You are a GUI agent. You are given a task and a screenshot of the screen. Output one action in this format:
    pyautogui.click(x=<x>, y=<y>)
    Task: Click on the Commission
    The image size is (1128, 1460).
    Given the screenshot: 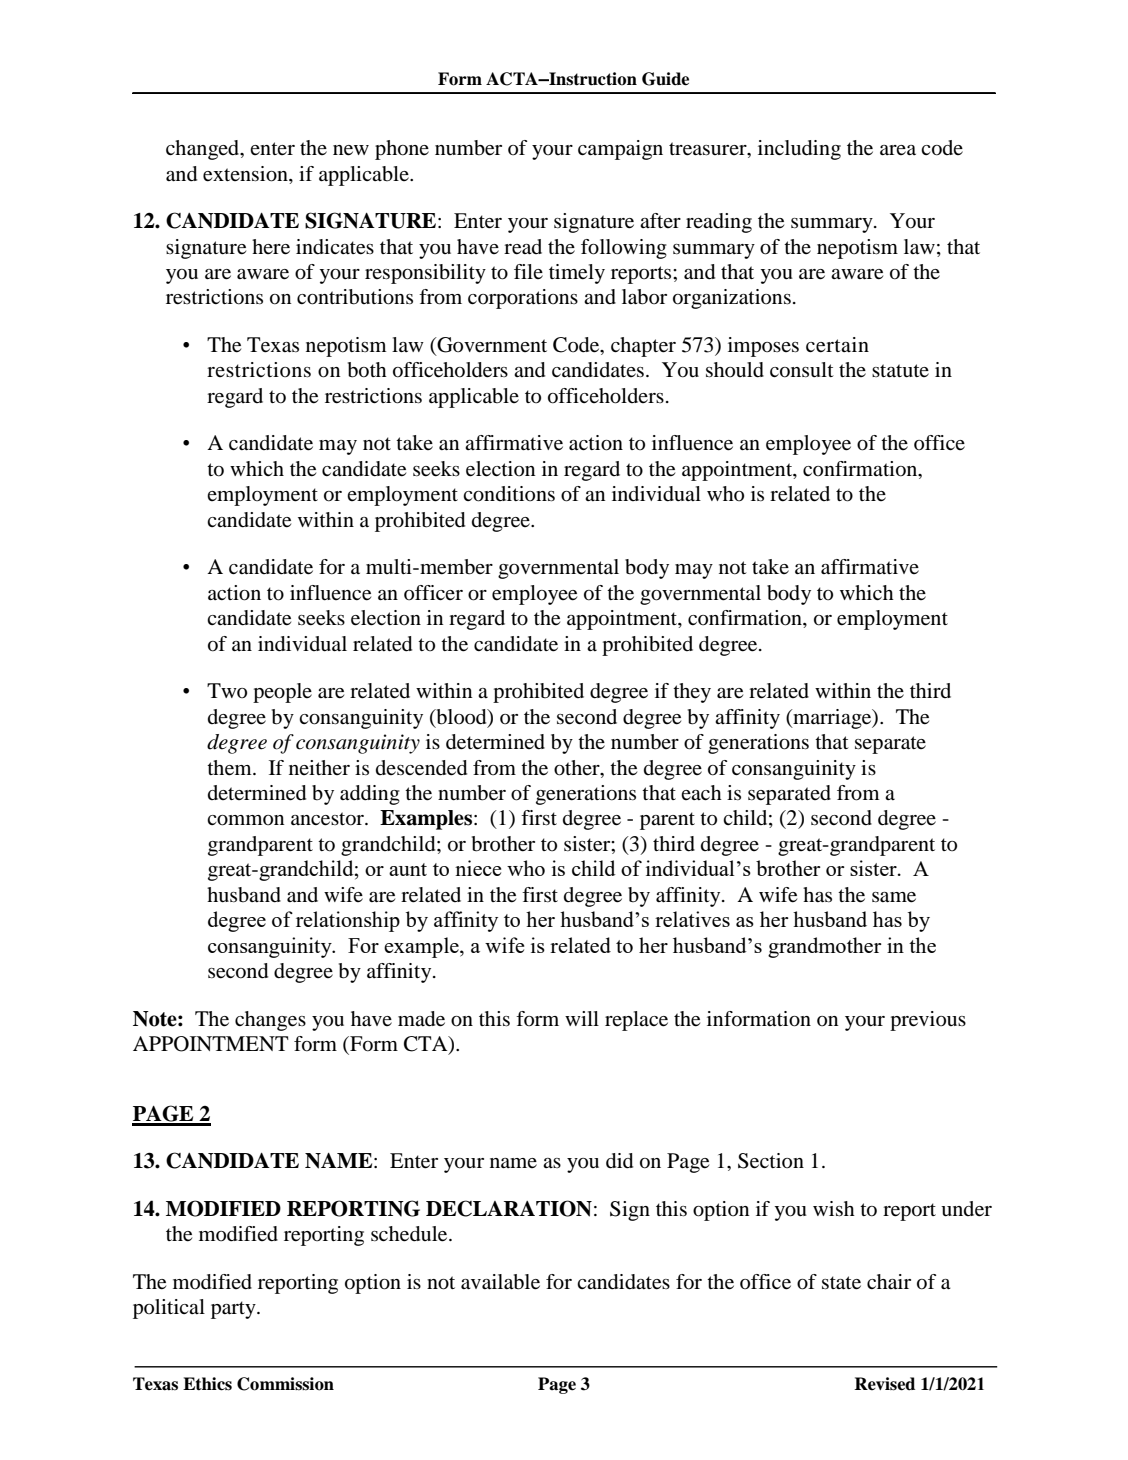 What is the action you would take?
    pyautogui.click(x=285, y=1384)
